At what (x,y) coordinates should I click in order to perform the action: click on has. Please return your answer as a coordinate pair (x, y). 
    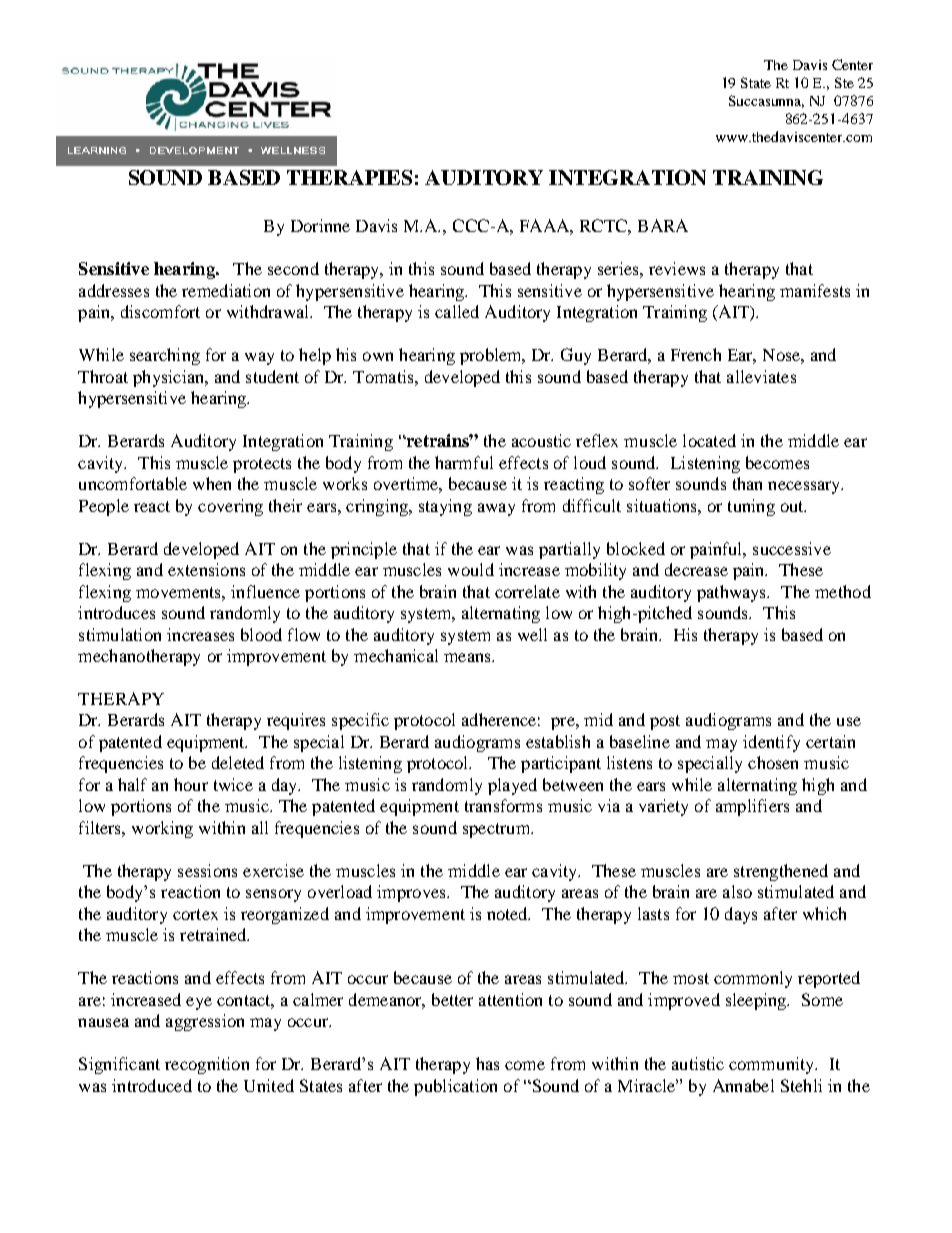
    Looking at the image, I should click on (487, 1063).
